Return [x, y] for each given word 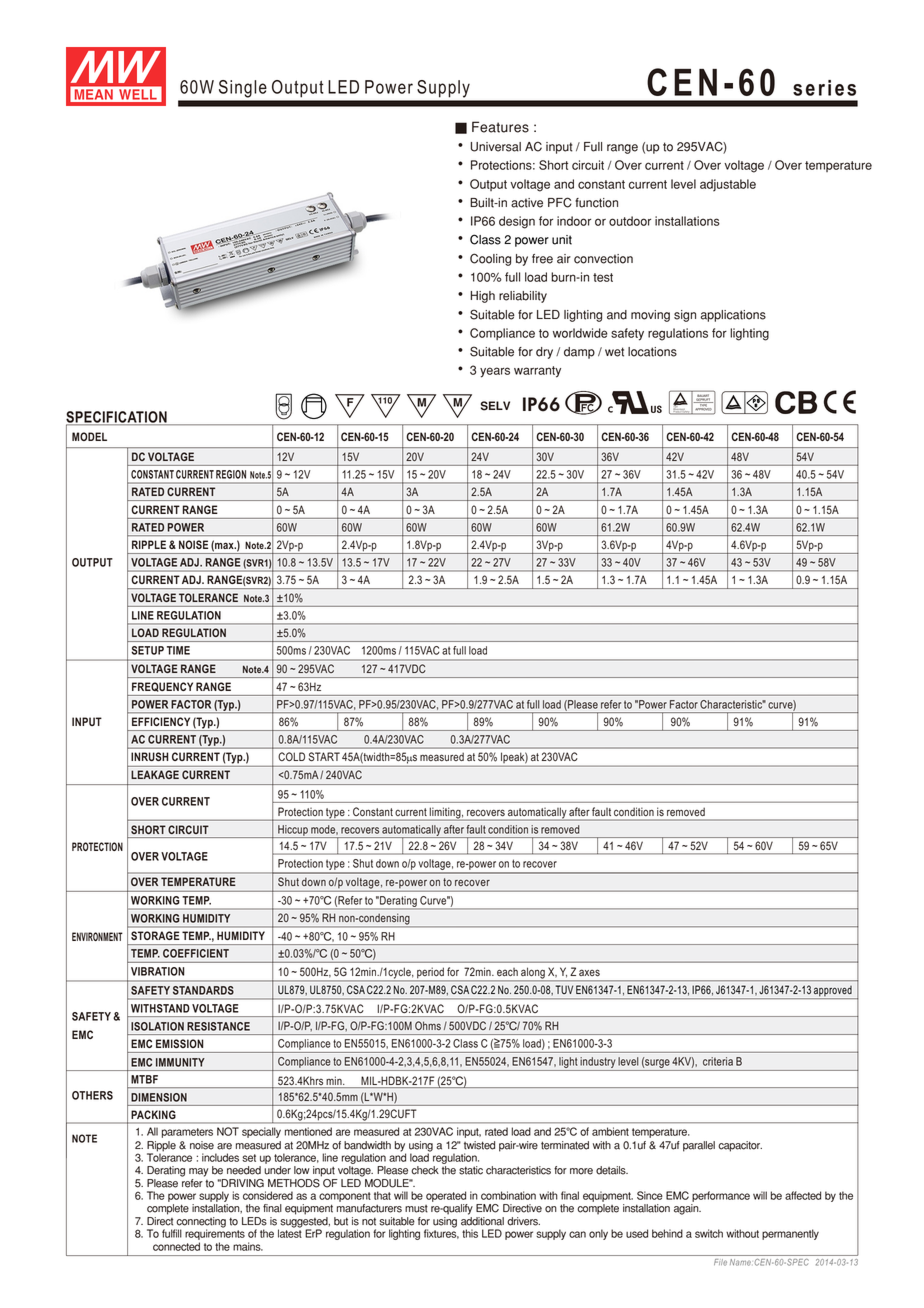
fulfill [172, 1233]
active [527, 203]
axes [589, 973]
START [324, 756]
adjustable [728, 185]
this [470, 1233]
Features [500, 127]
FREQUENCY [162, 687]
